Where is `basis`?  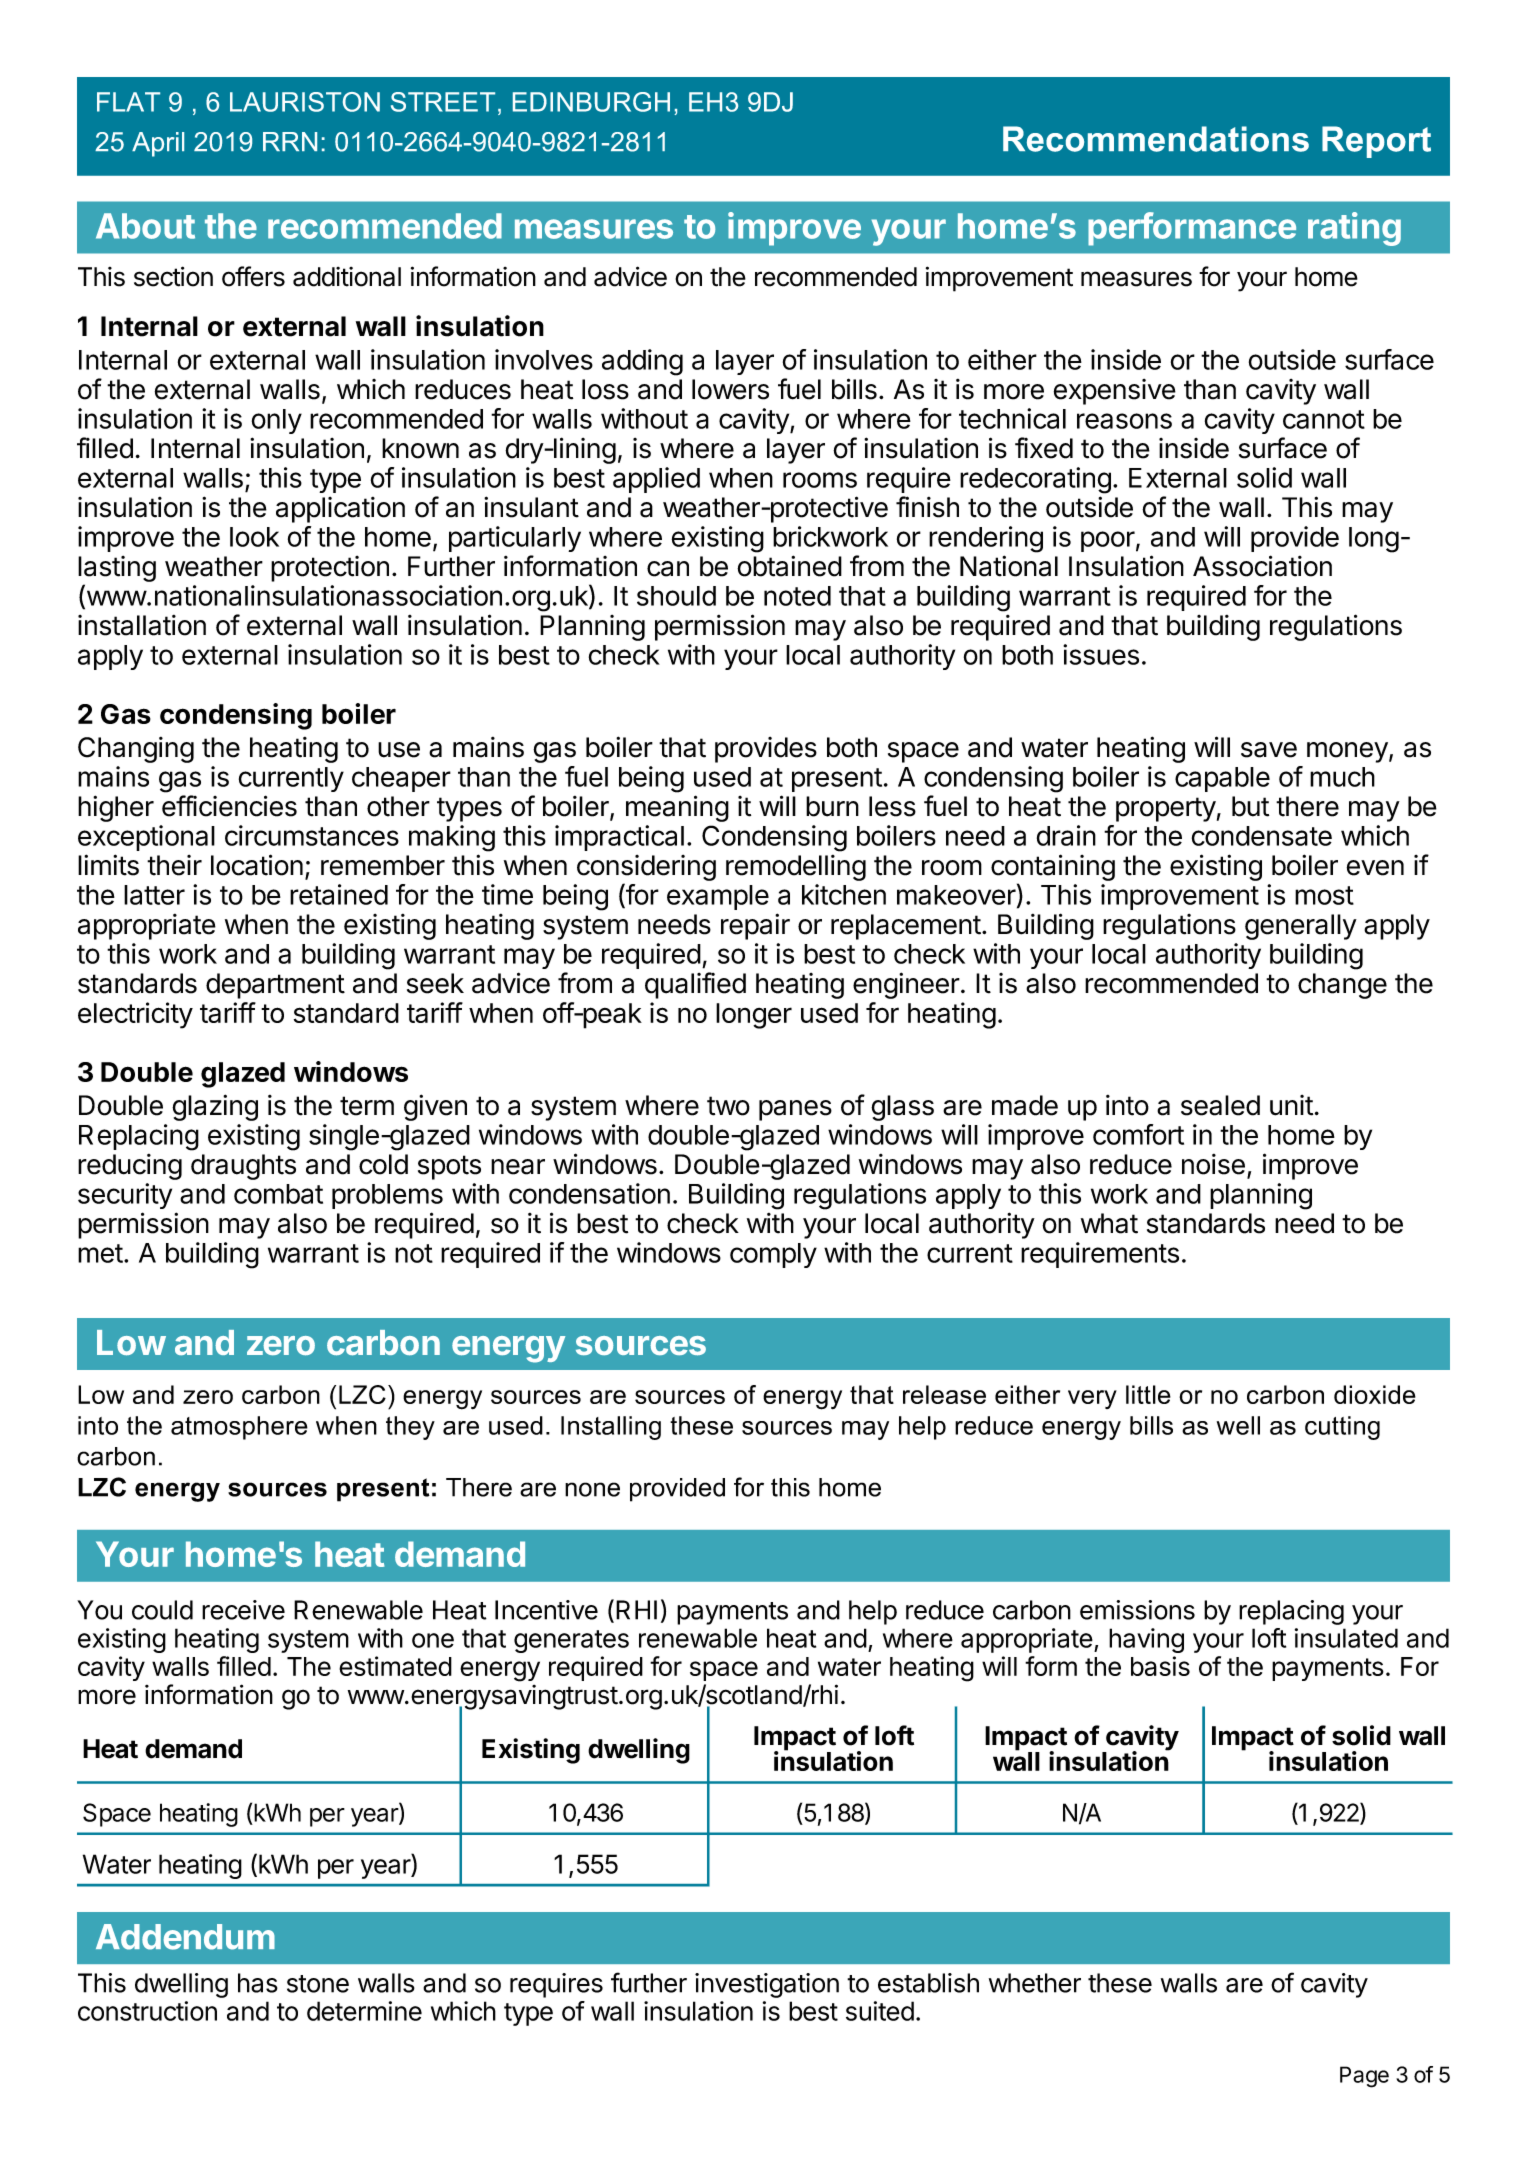 basis is located at coordinates (1160, 1666).
